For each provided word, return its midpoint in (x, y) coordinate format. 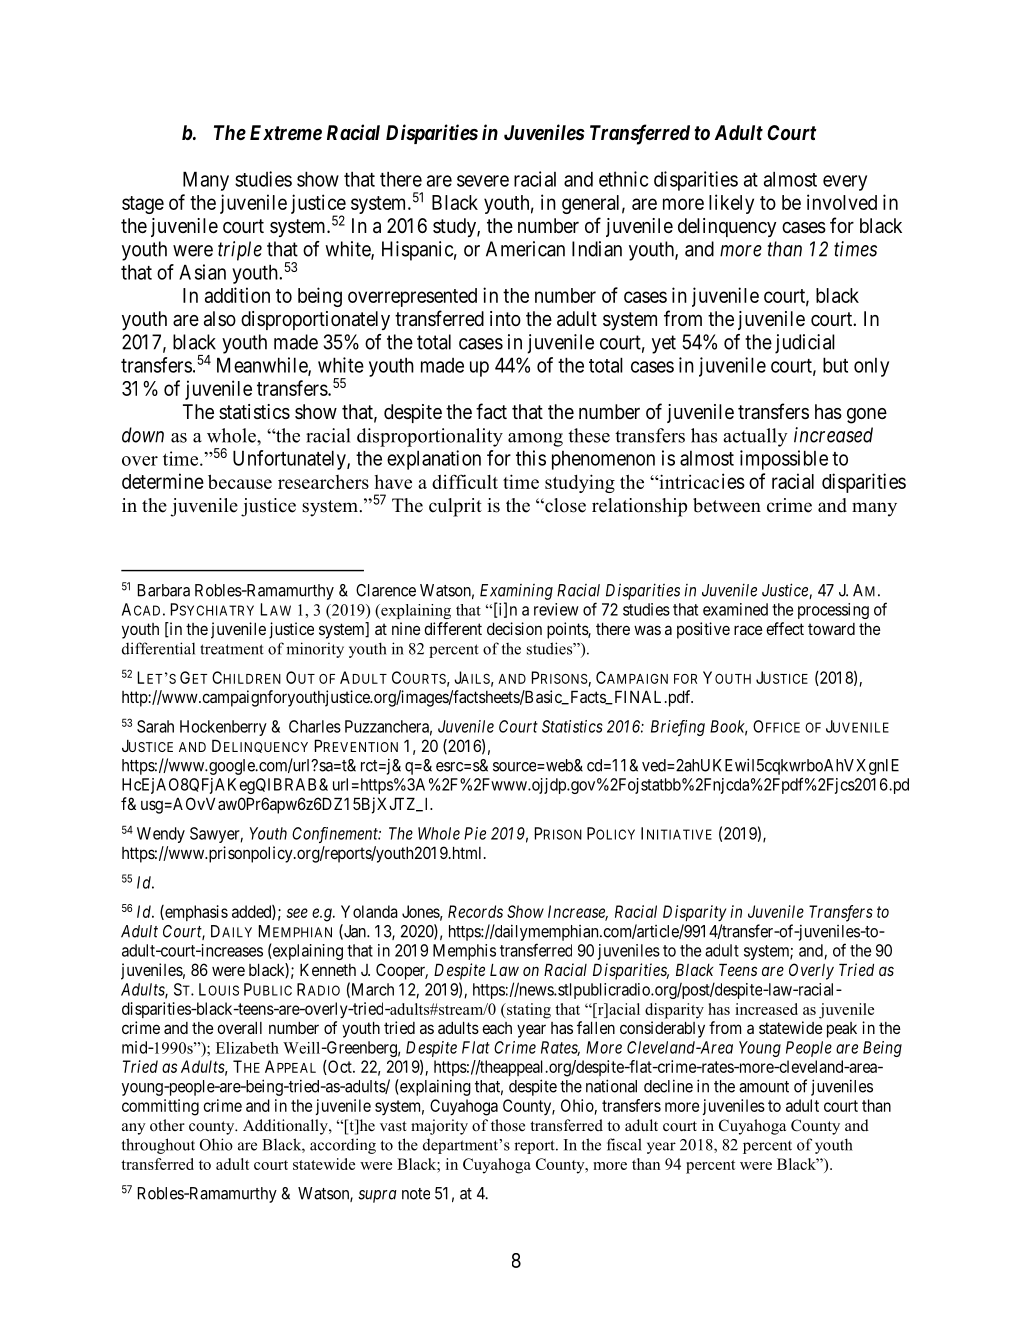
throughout (158, 1146)
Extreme (286, 132)
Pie (475, 833)
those (508, 1125)
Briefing (678, 728)
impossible (784, 460)
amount (764, 1087)
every (845, 183)
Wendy (161, 835)
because (240, 481)
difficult (465, 481)
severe (483, 181)
